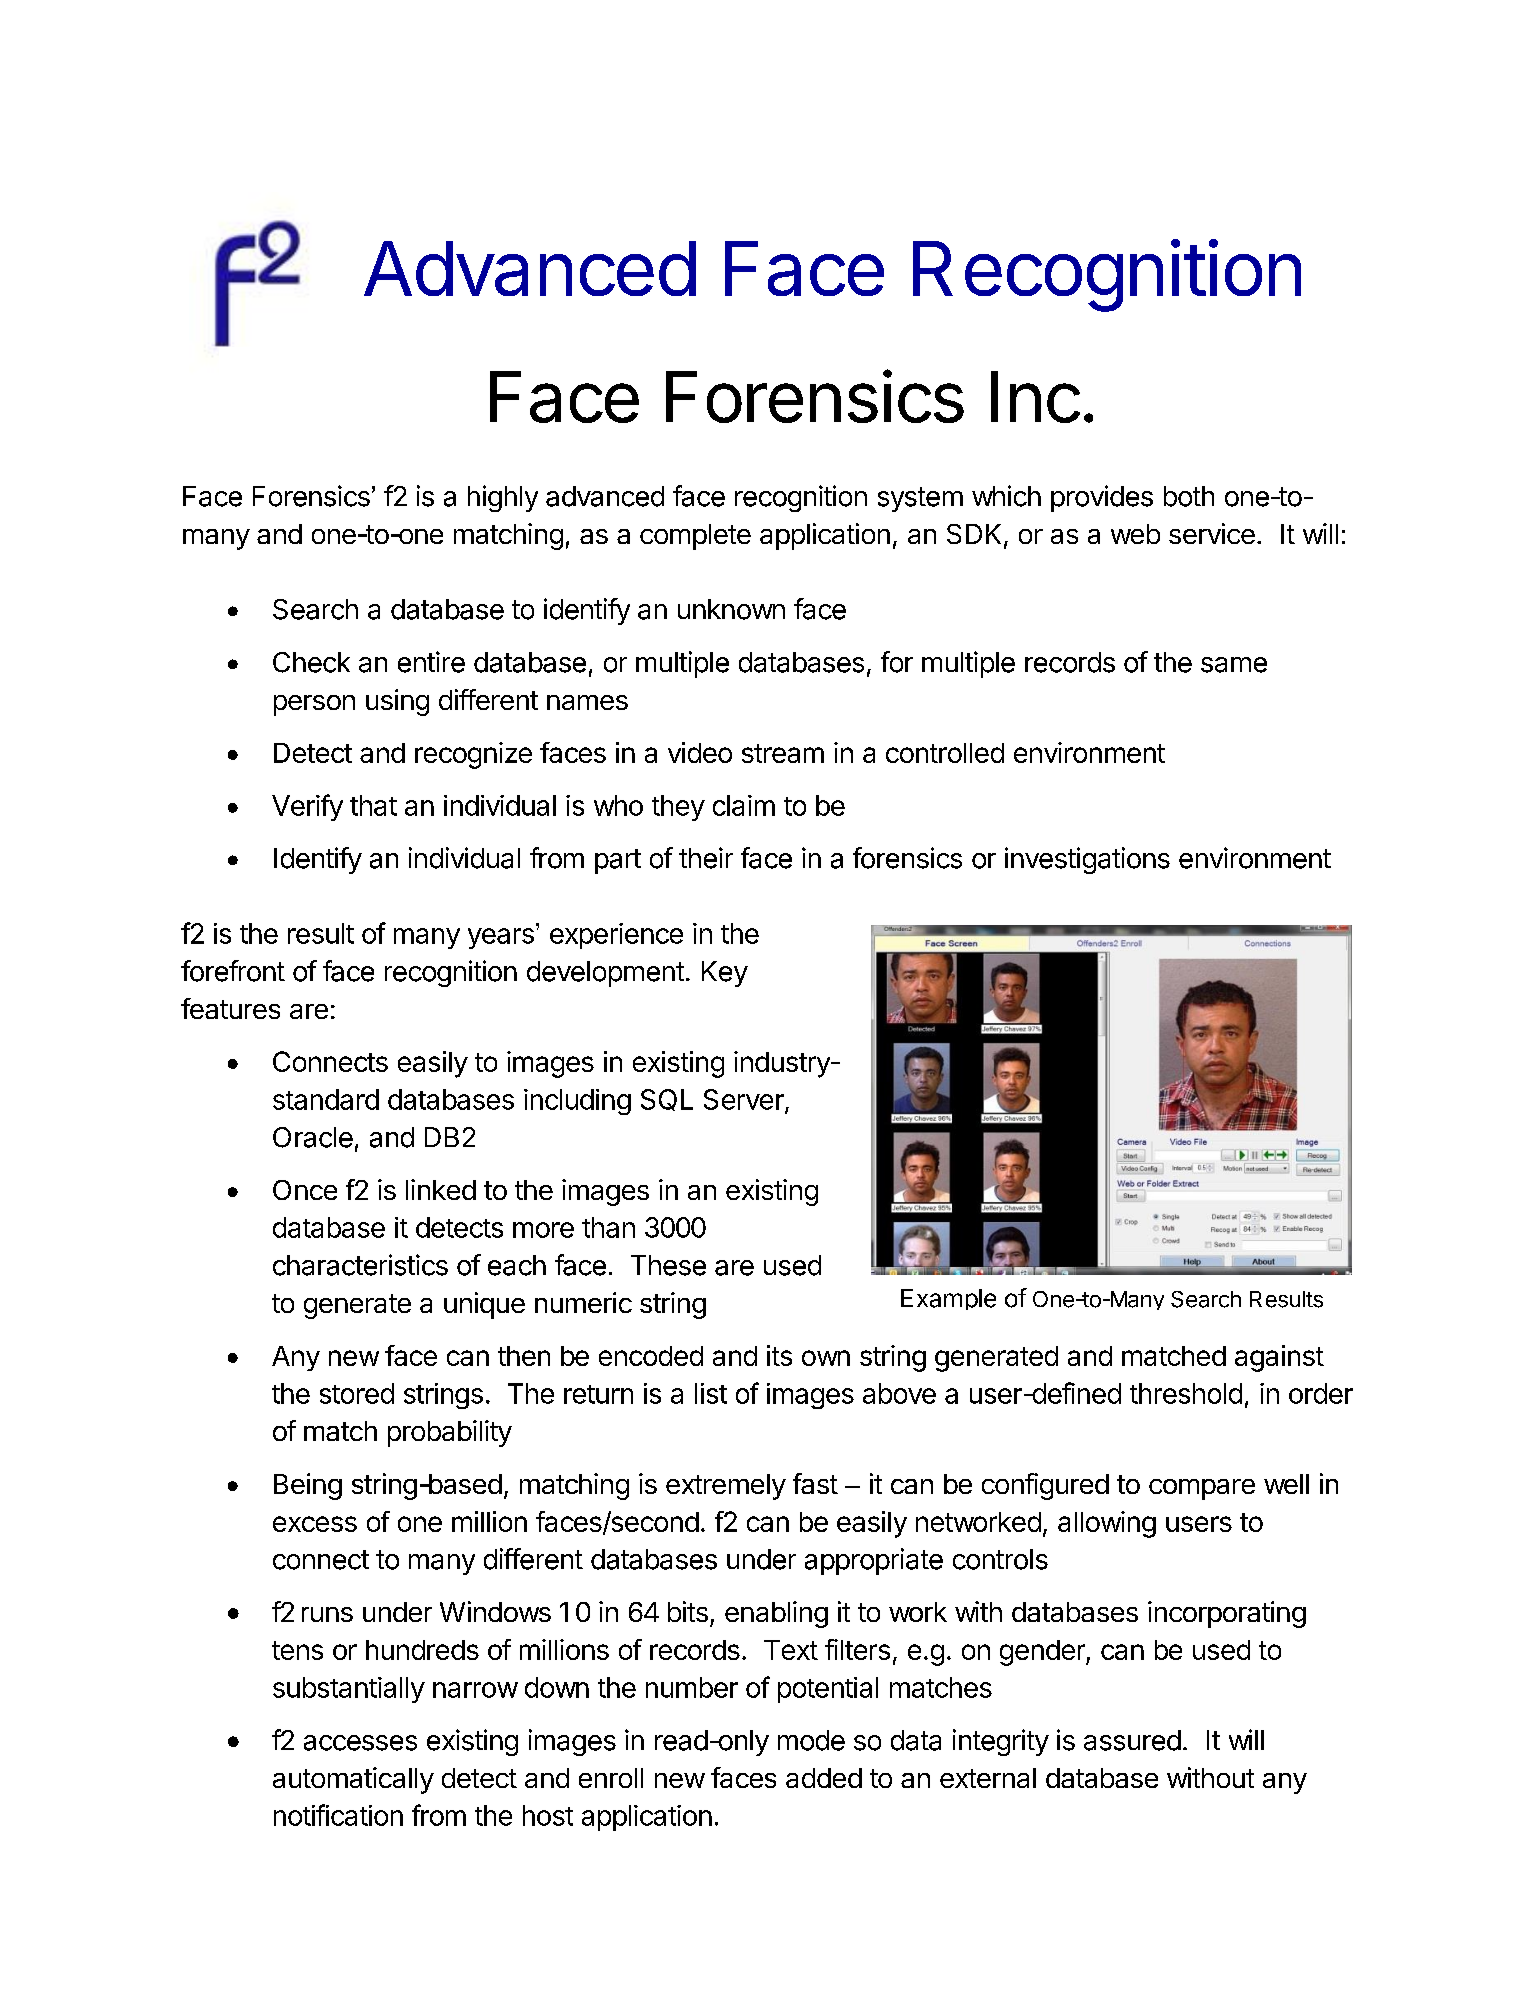 The height and width of the image is (1990, 1538). I want to click on complete, so click(695, 537).
